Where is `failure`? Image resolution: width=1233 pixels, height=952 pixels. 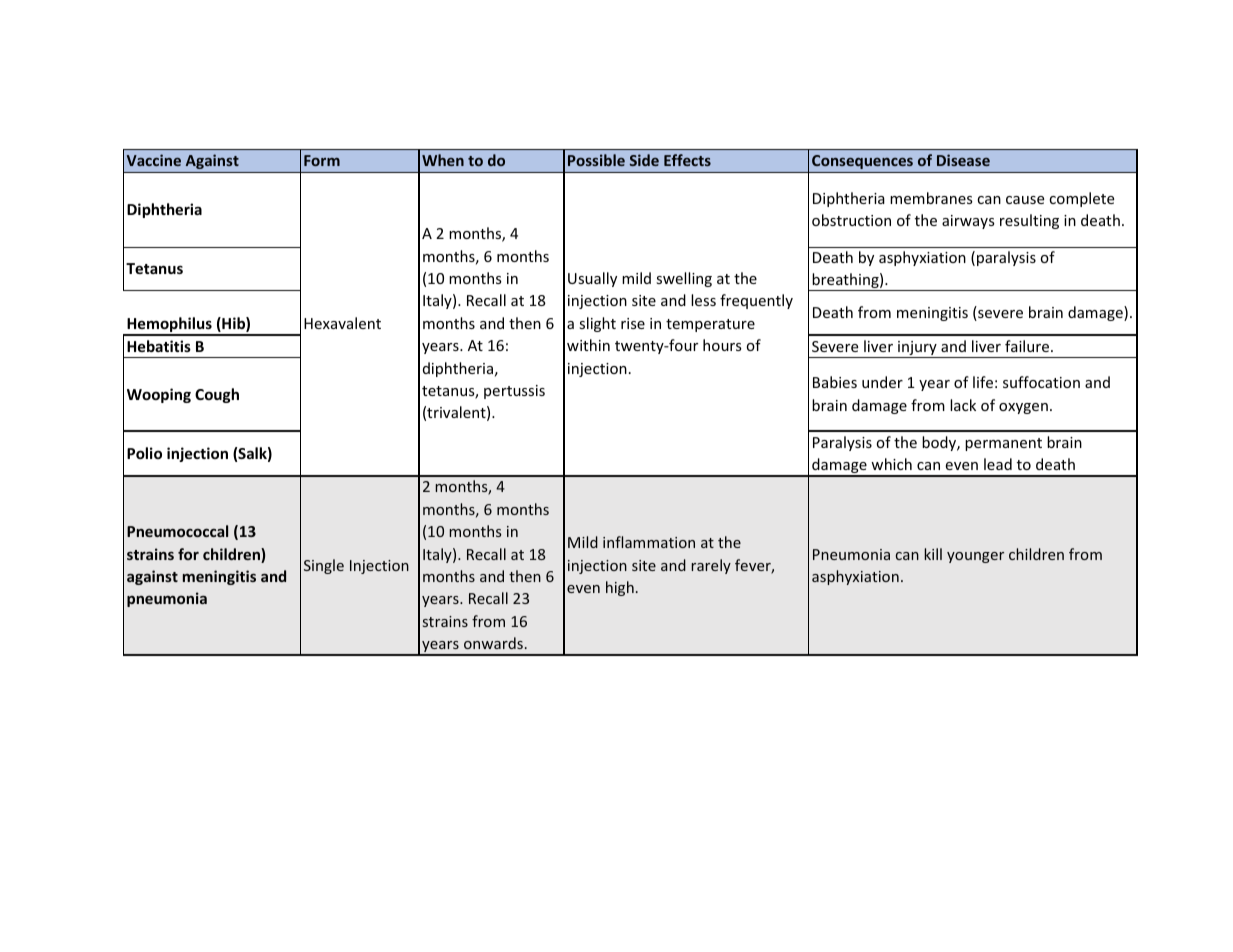
failure is located at coordinates (1028, 346).
